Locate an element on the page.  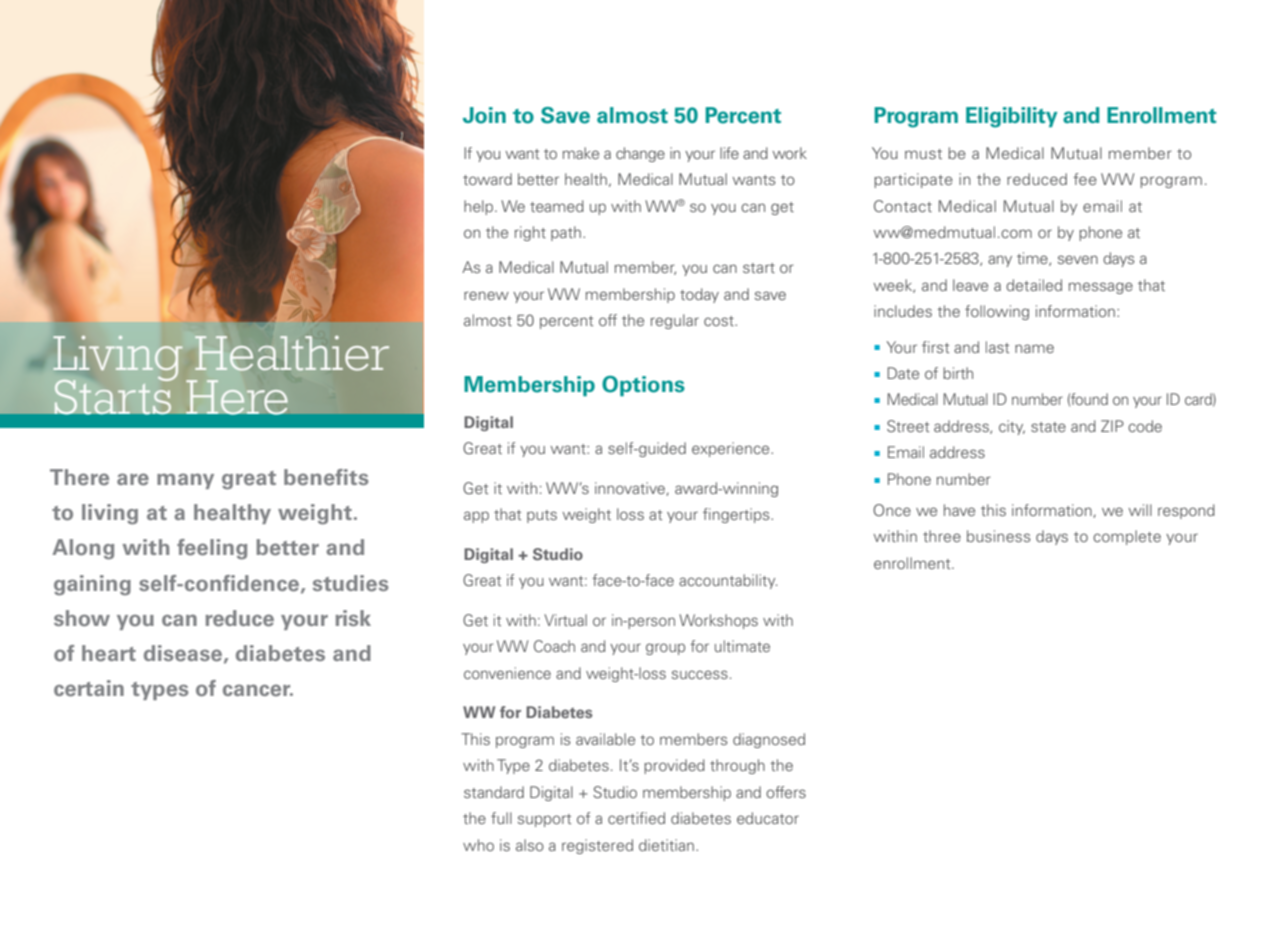
Eligibility is located at coordinates (1011, 117).
